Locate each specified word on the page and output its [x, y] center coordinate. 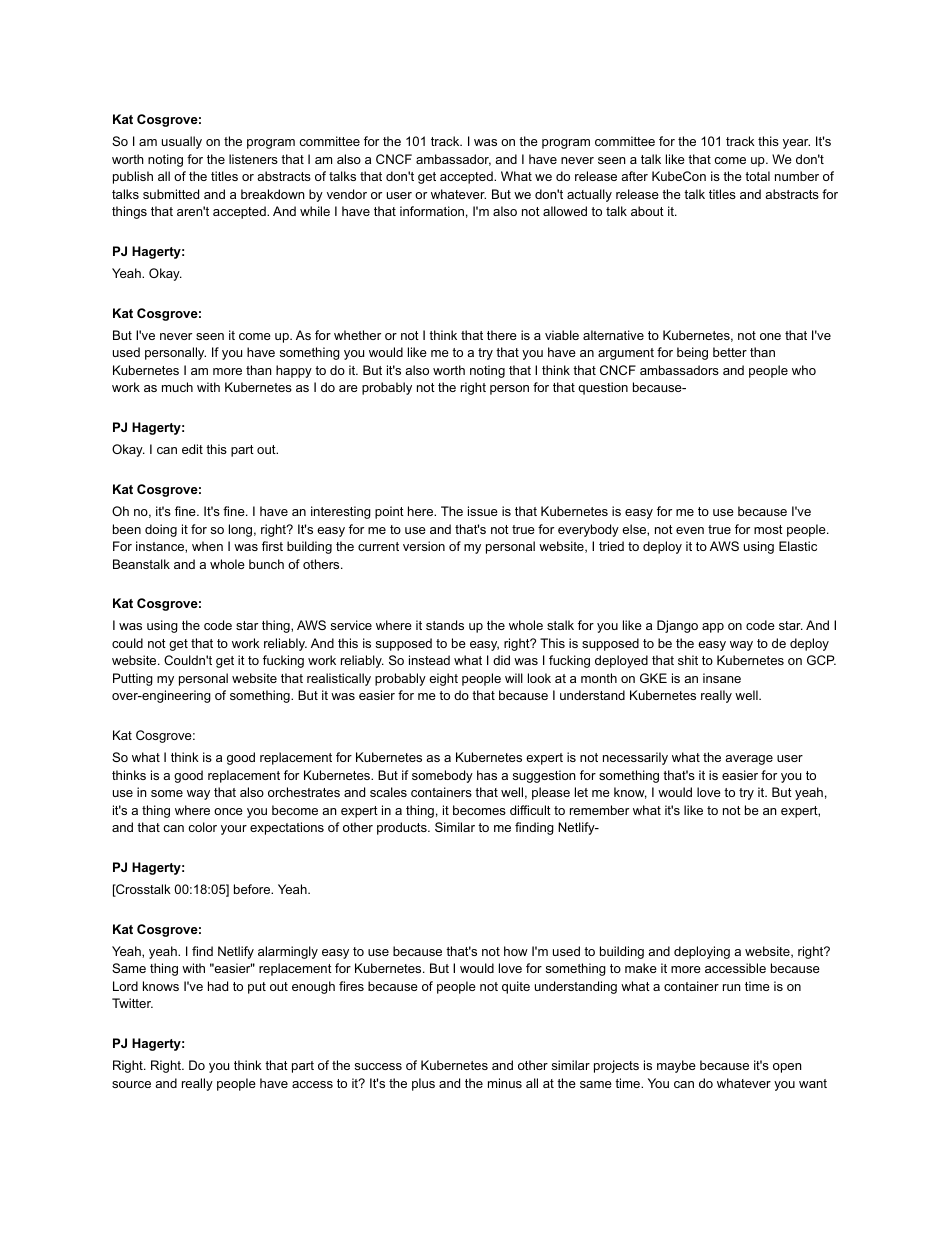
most [768, 529]
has [487, 775]
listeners [253, 159]
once [228, 811]
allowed [565, 211]
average [749, 760]
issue [483, 511]
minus [505, 1083]
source [131, 1084]
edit [192, 449]
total [757, 176]
